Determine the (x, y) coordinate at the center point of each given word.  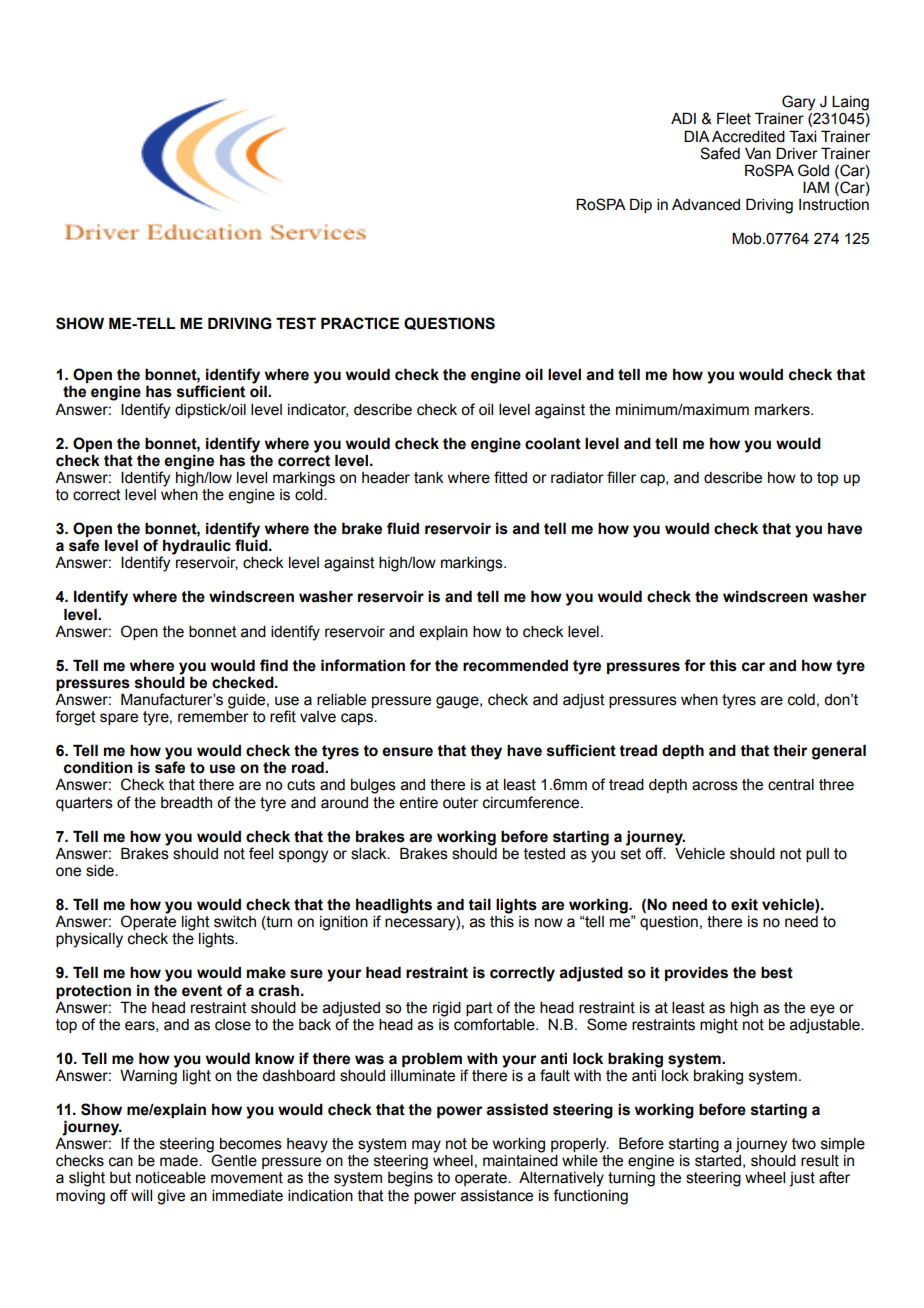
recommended (515, 665)
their (790, 750)
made (180, 1161)
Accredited (748, 137)
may (426, 1146)
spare (119, 719)
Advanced (706, 205)
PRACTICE (360, 323)
